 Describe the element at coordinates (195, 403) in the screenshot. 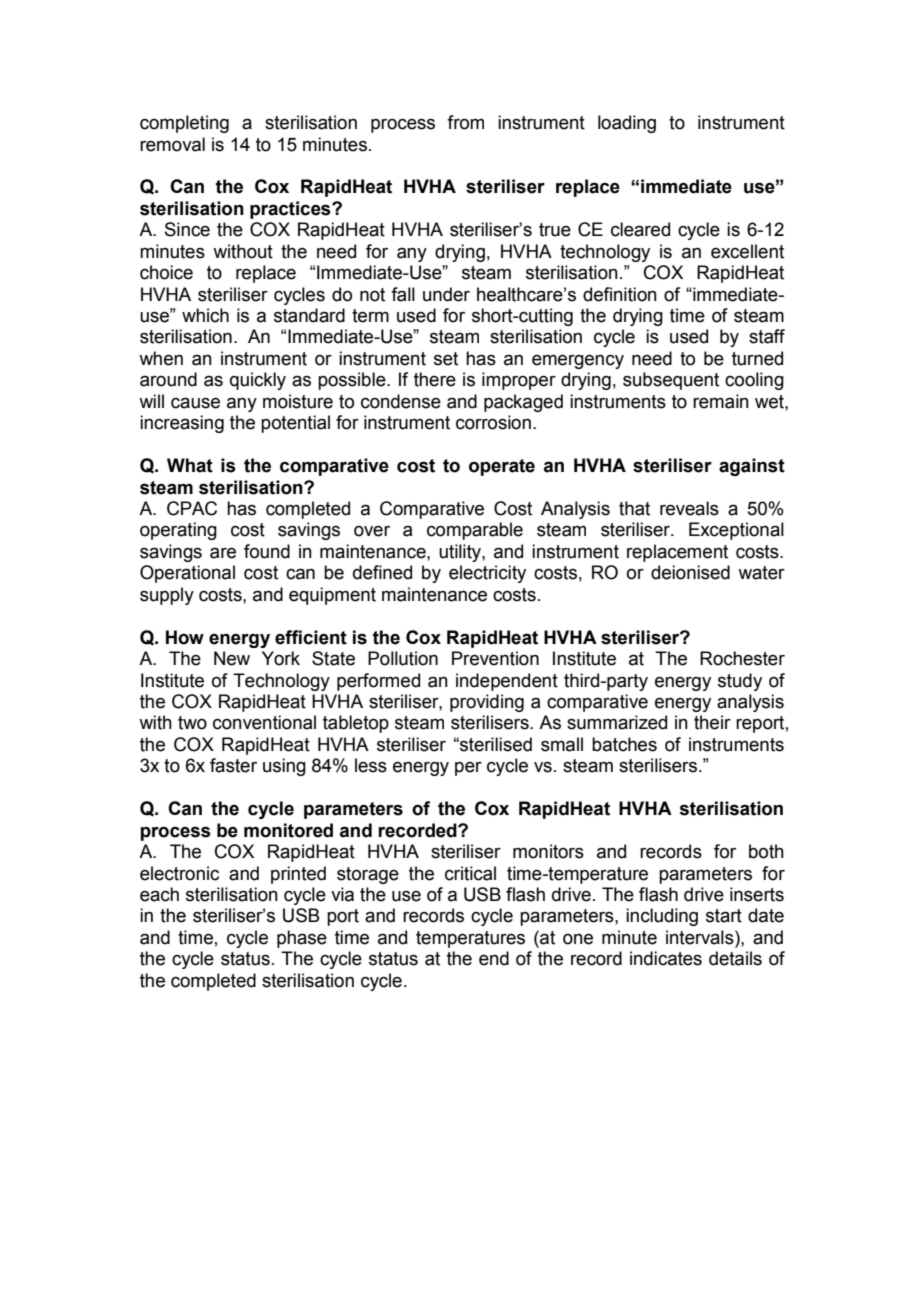

I see `cause` at that location.
